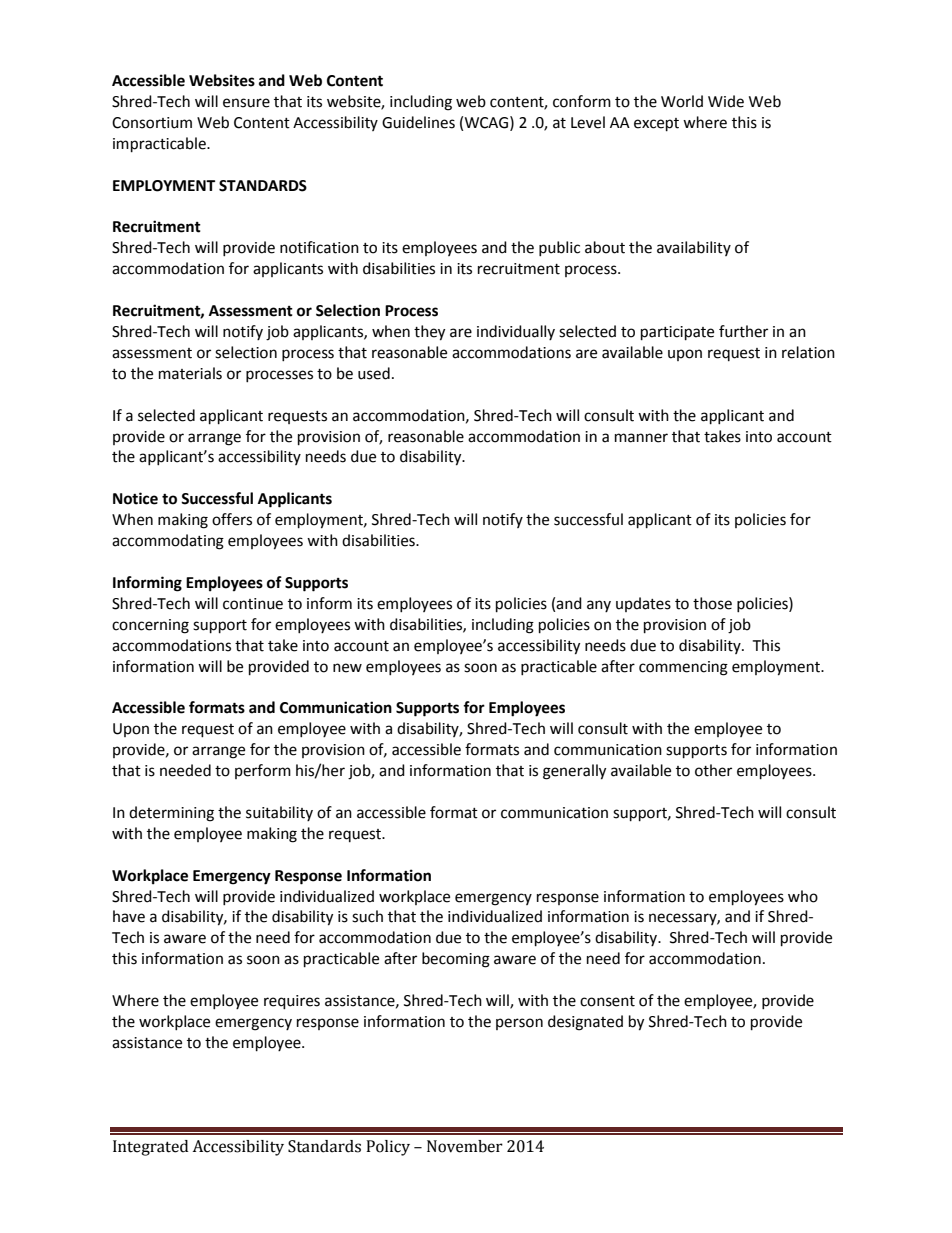  I want to click on ensure, so click(246, 103).
